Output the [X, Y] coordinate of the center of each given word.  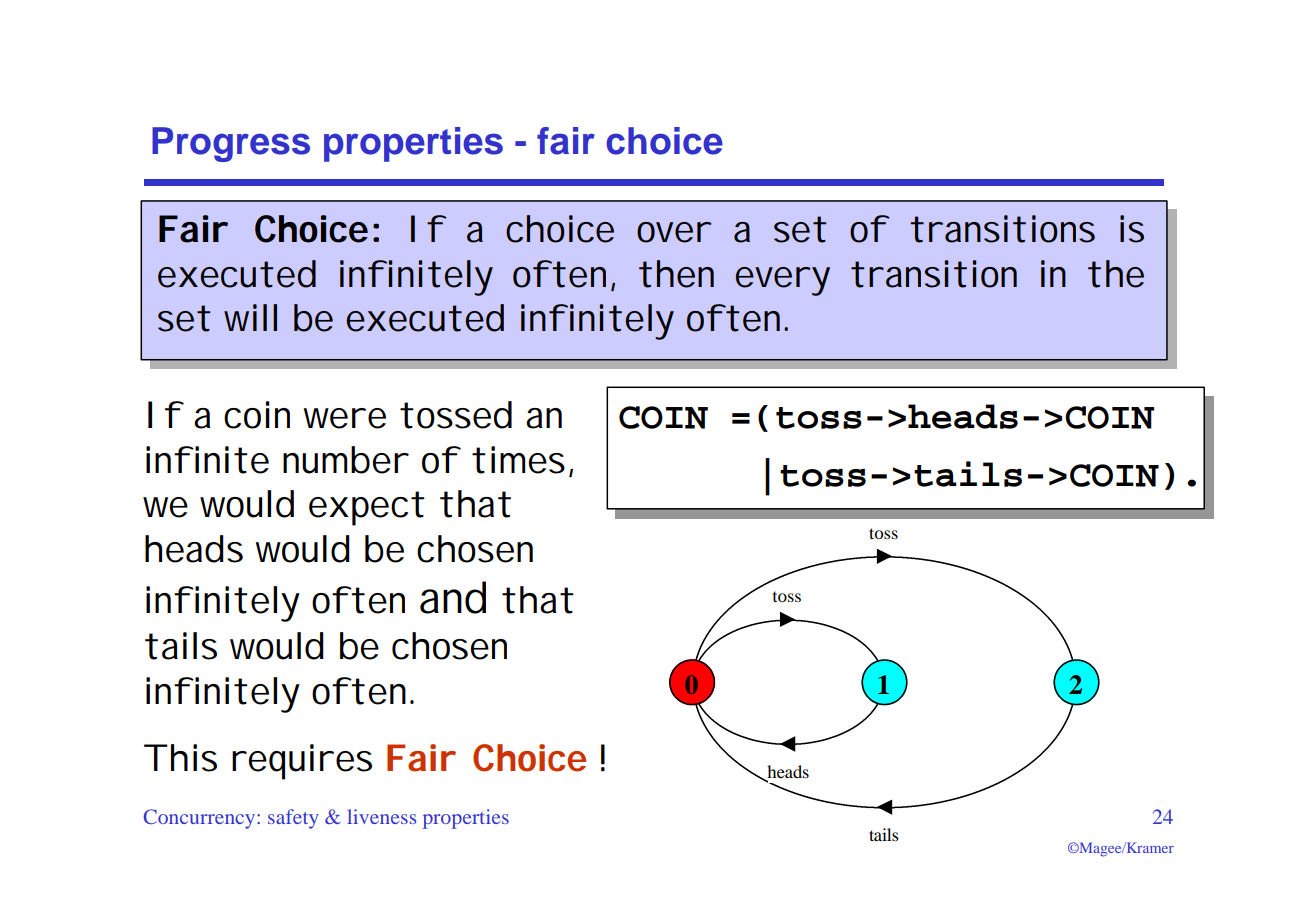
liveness [381, 816]
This [180, 758]
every [783, 281]
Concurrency [201, 819]
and [453, 597]
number [346, 460]
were [344, 418]
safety [293, 819]
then [676, 274]
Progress [231, 144]
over [674, 232]
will [250, 317]
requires [302, 762]
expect [367, 508]
